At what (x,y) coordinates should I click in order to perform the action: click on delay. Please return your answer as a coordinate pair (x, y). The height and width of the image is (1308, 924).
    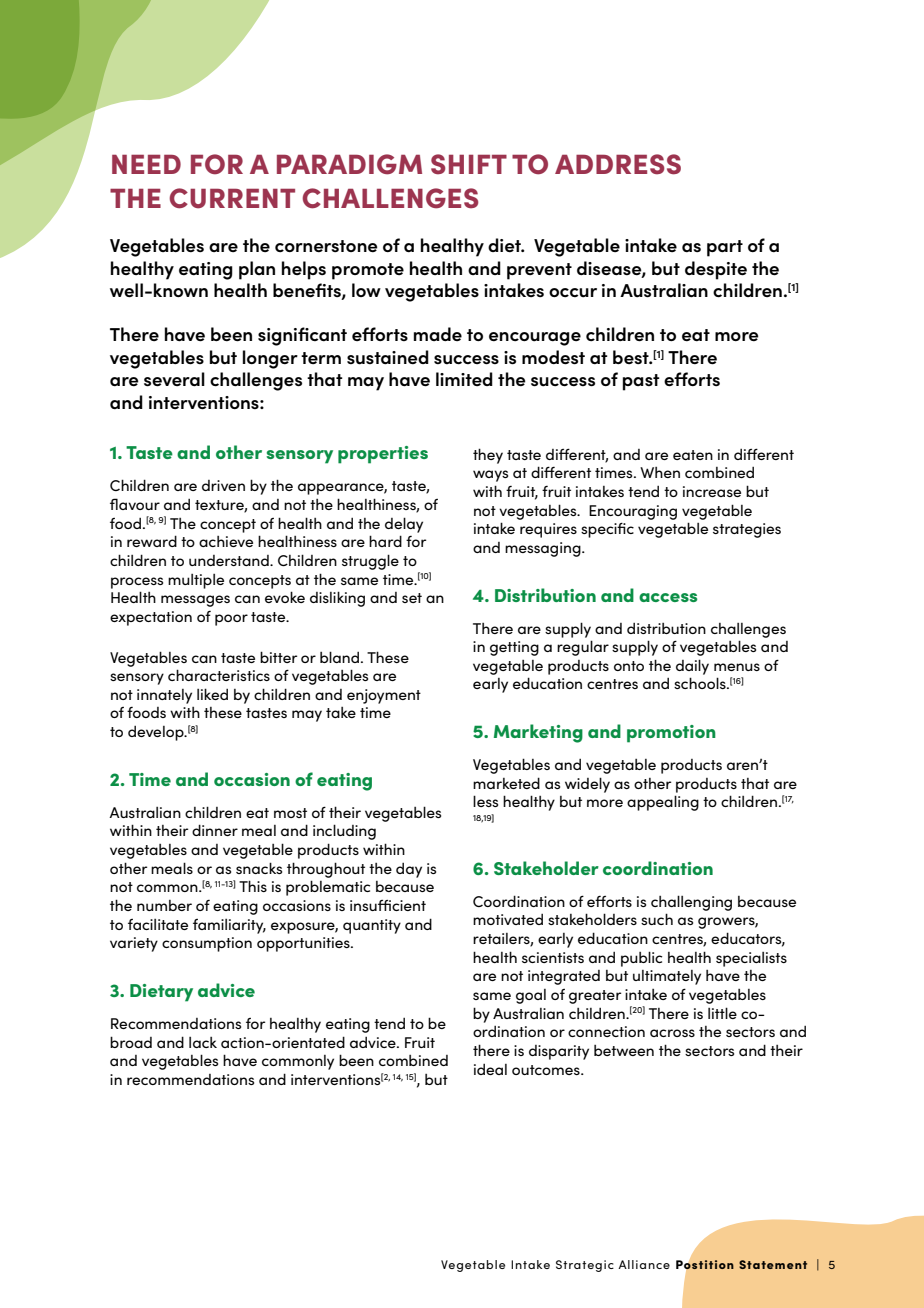
    Looking at the image, I should click on (404, 525).
